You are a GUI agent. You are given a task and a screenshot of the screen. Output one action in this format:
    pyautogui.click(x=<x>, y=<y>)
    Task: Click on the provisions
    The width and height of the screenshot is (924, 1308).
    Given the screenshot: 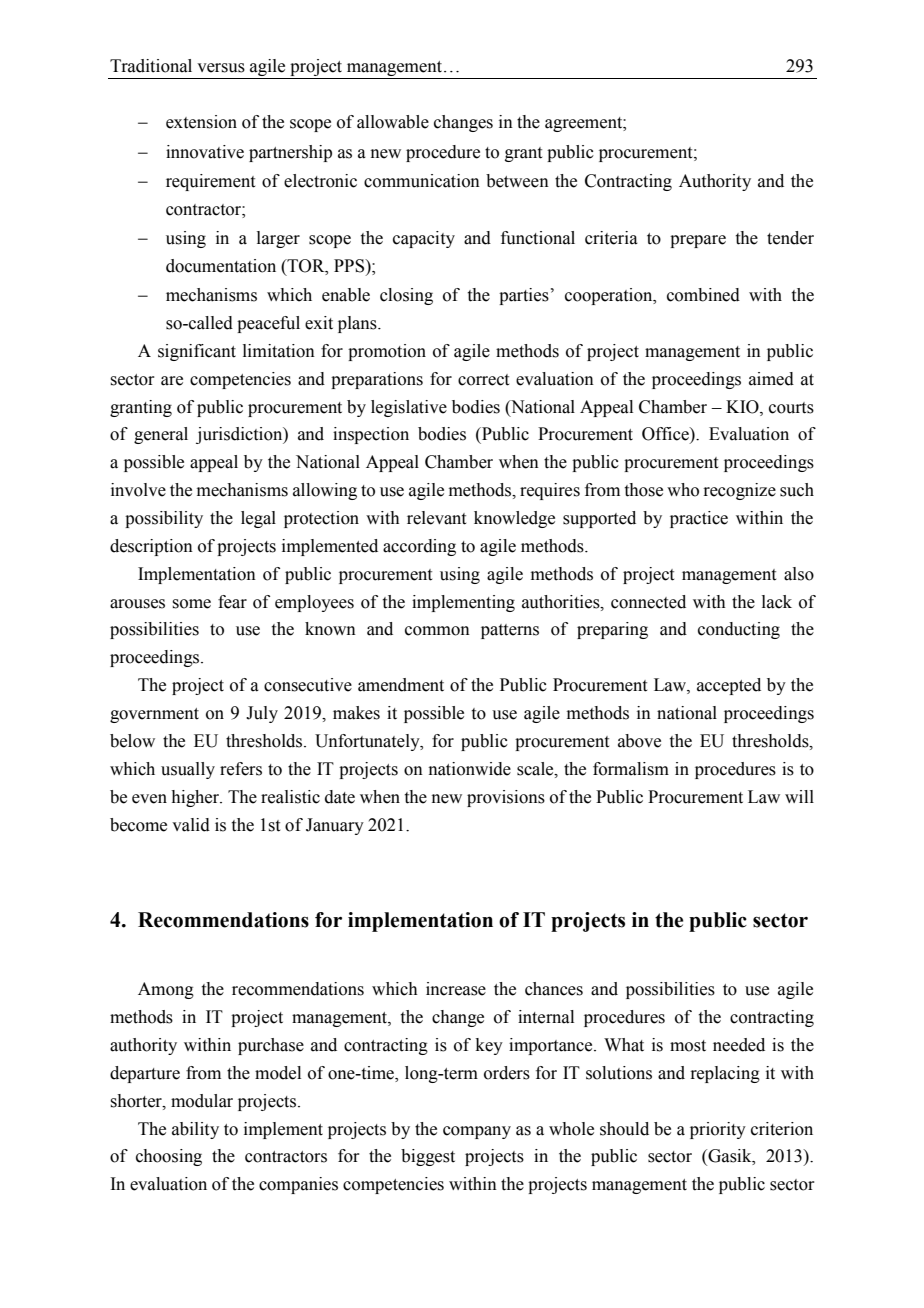 What is the action you would take?
    pyautogui.click(x=506, y=798)
